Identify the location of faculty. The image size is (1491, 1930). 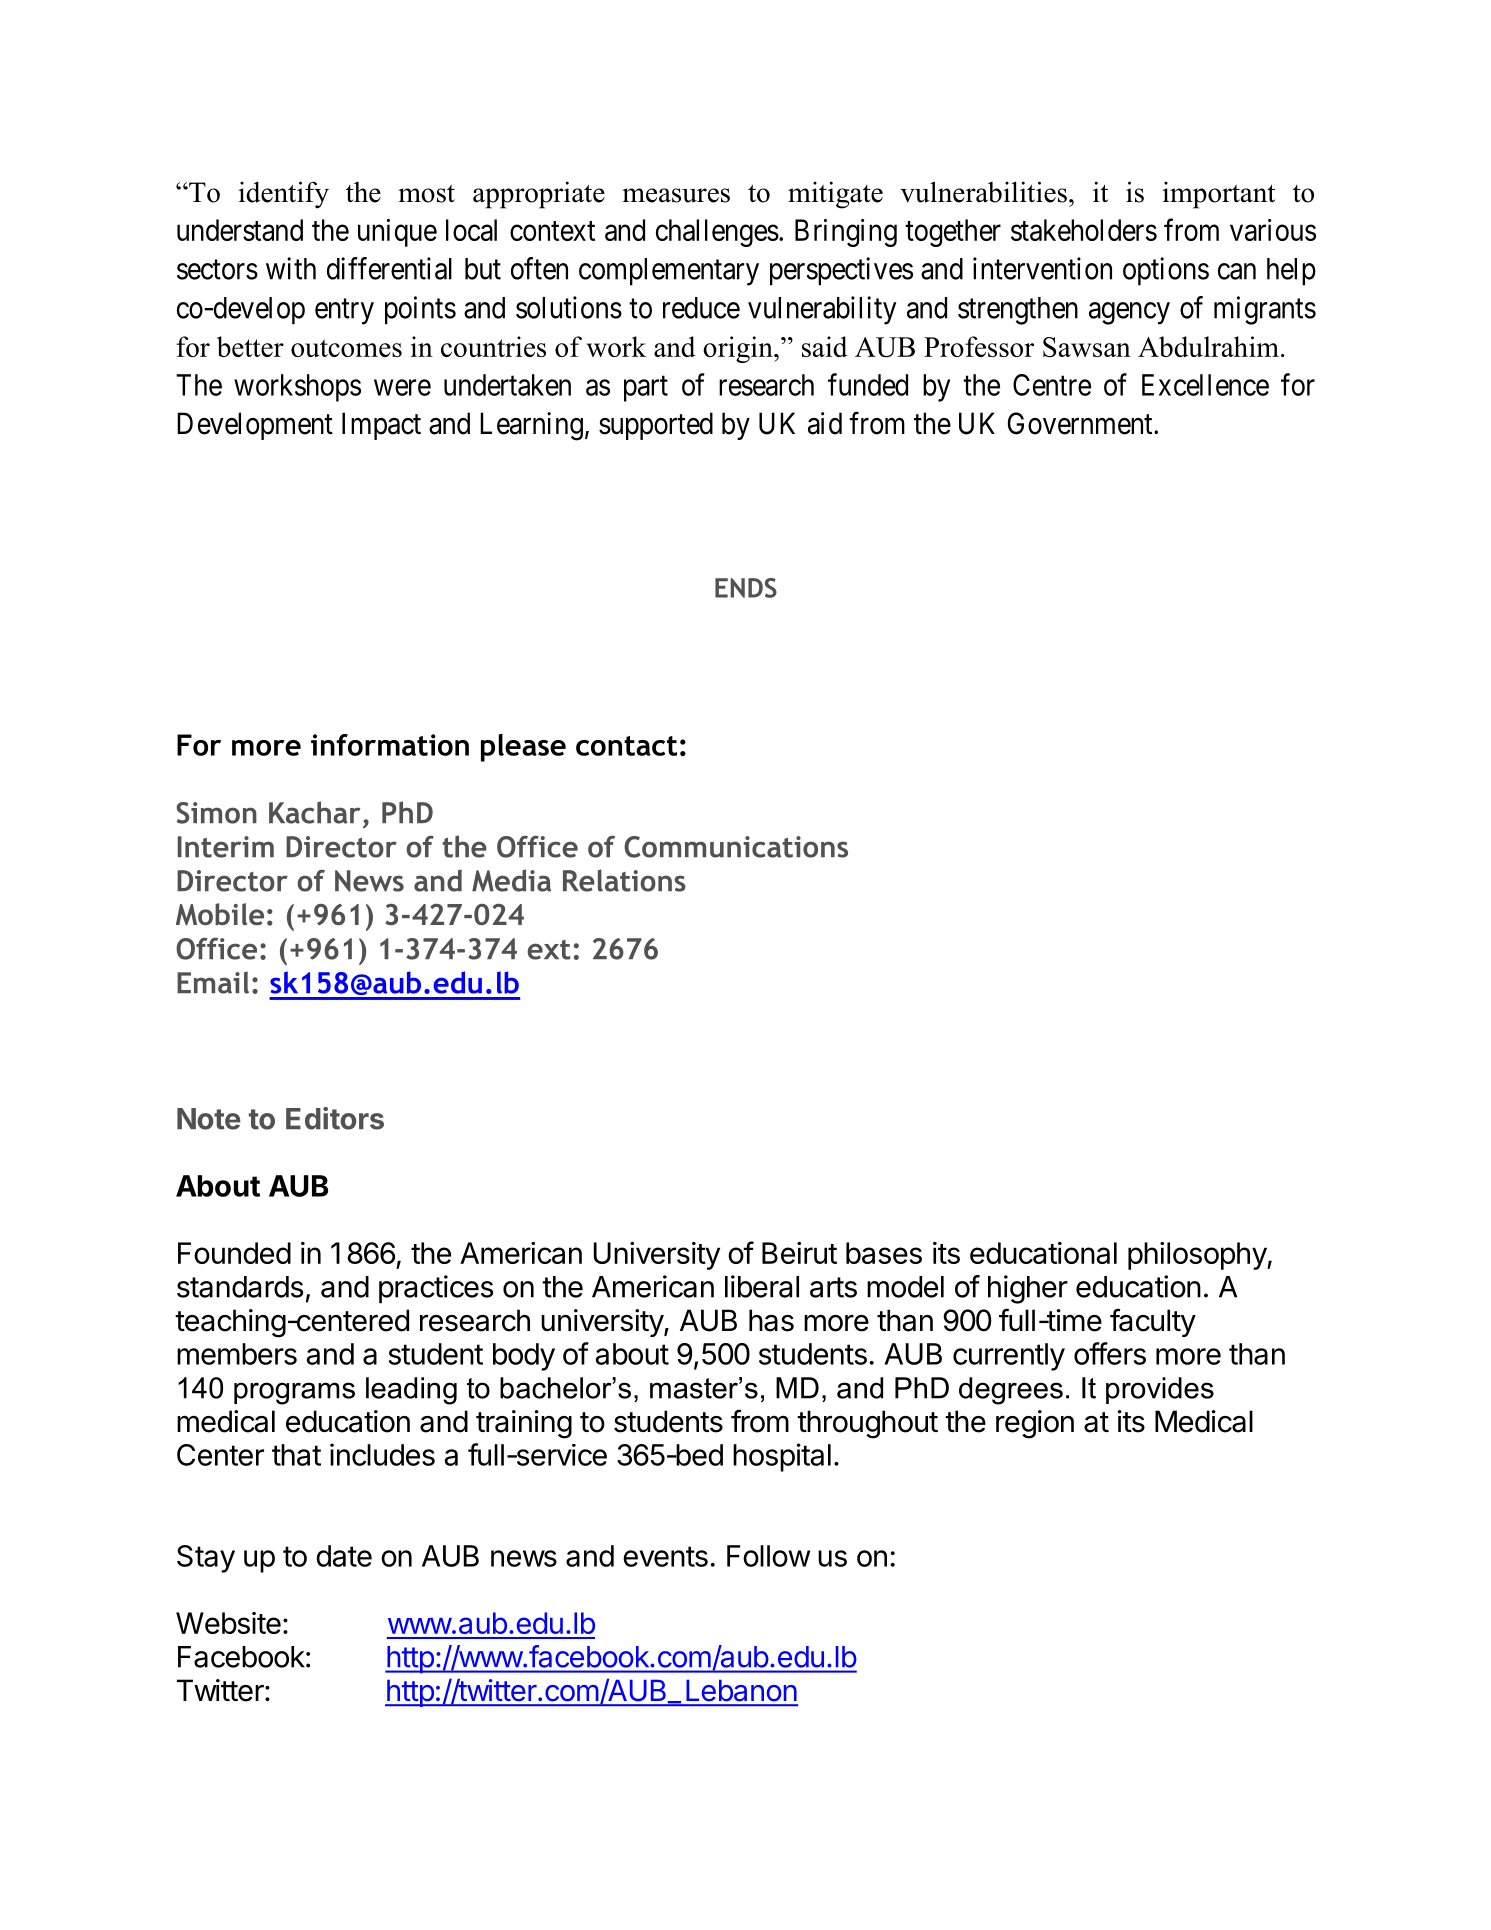
(1153, 1322).
